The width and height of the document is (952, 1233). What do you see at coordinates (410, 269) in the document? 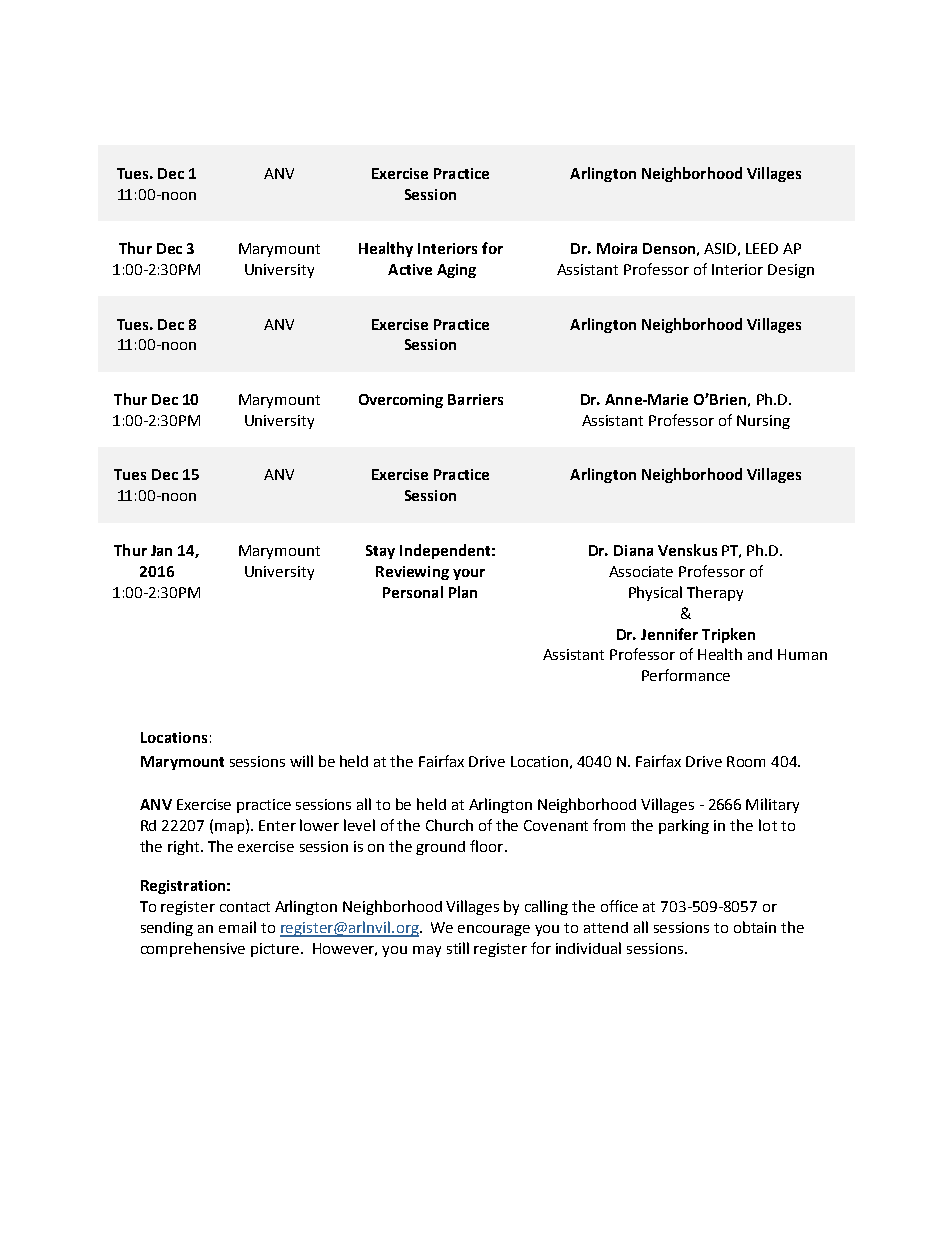
I see `Active` at bounding box center [410, 269].
